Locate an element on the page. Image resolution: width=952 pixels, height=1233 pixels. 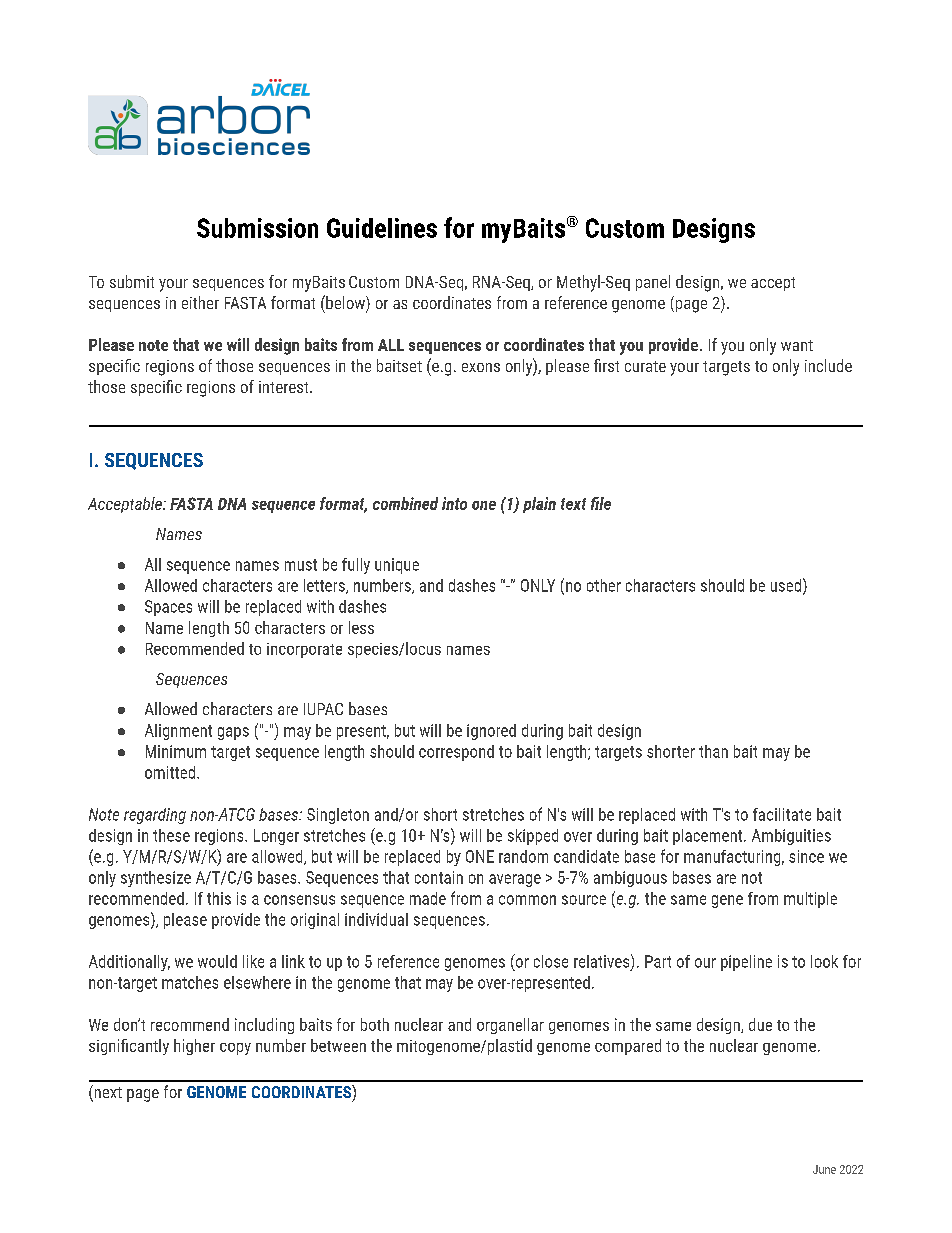
used is located at coordinates (786, 585).
